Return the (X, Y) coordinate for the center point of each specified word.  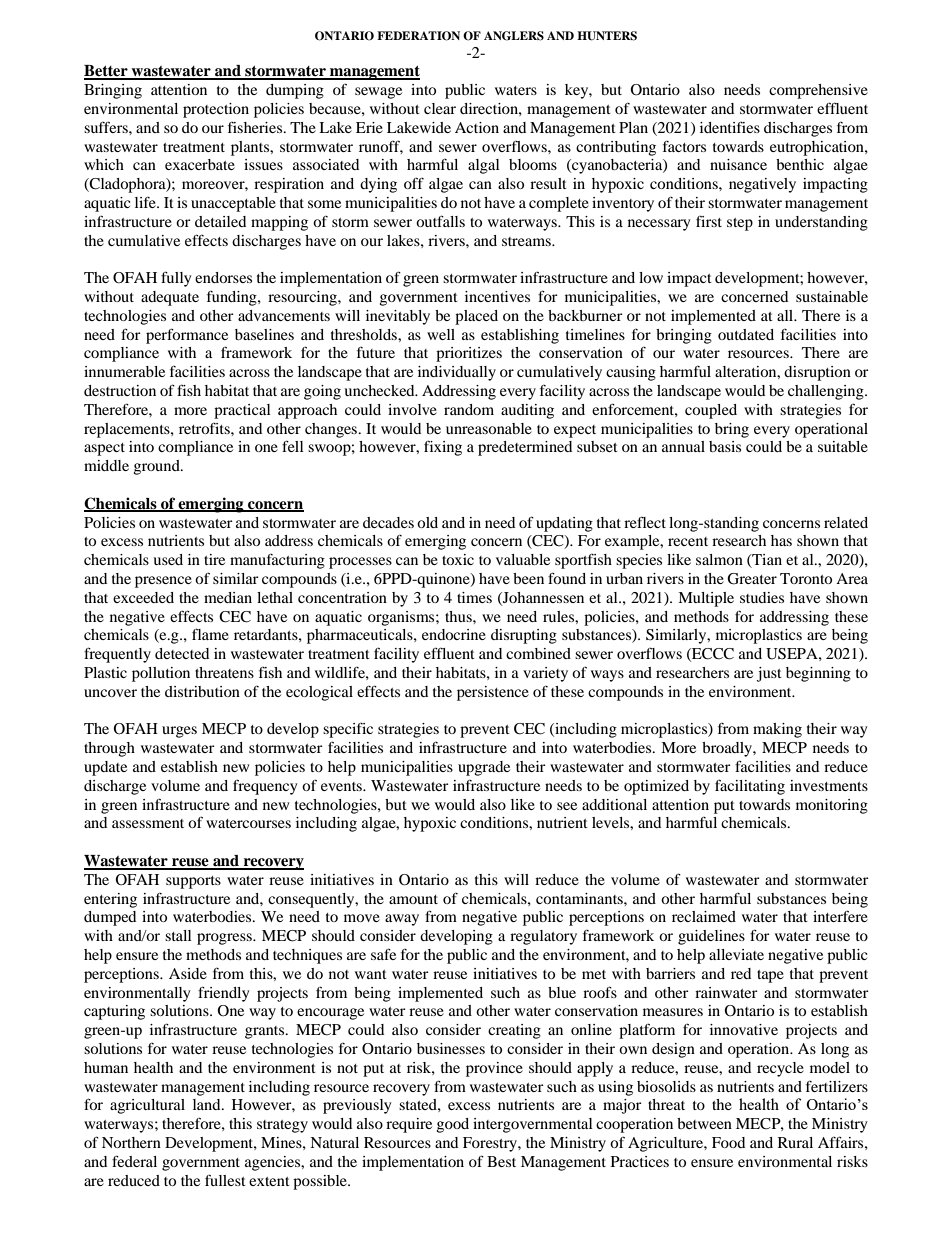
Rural (795, 1142)
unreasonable (489, 428)
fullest (225, 1180)
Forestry (491, 1144)
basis (725, 446)
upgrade (484, 768)
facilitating (750, 787)
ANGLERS (514, 36)
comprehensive (818, 91)
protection (216, 110)
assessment (148, 823)
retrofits (205, 428)
